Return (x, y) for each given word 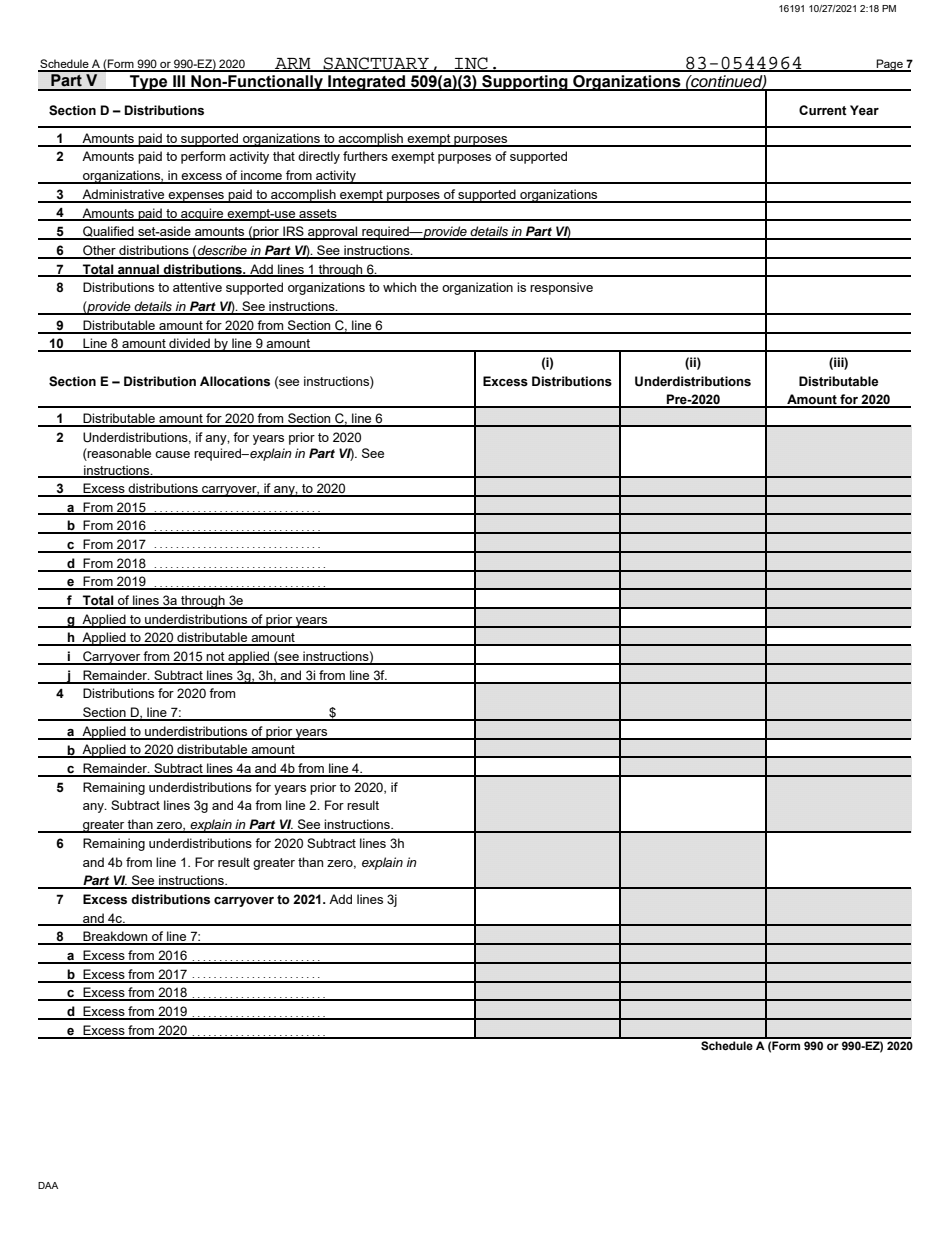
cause (172, 454)
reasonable (118, 454)
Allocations (235, 381)
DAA (48, 1185)
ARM (293, 64)
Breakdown (115, 937)
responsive (561, 288)
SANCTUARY (376, 64)
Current (823, 110)
